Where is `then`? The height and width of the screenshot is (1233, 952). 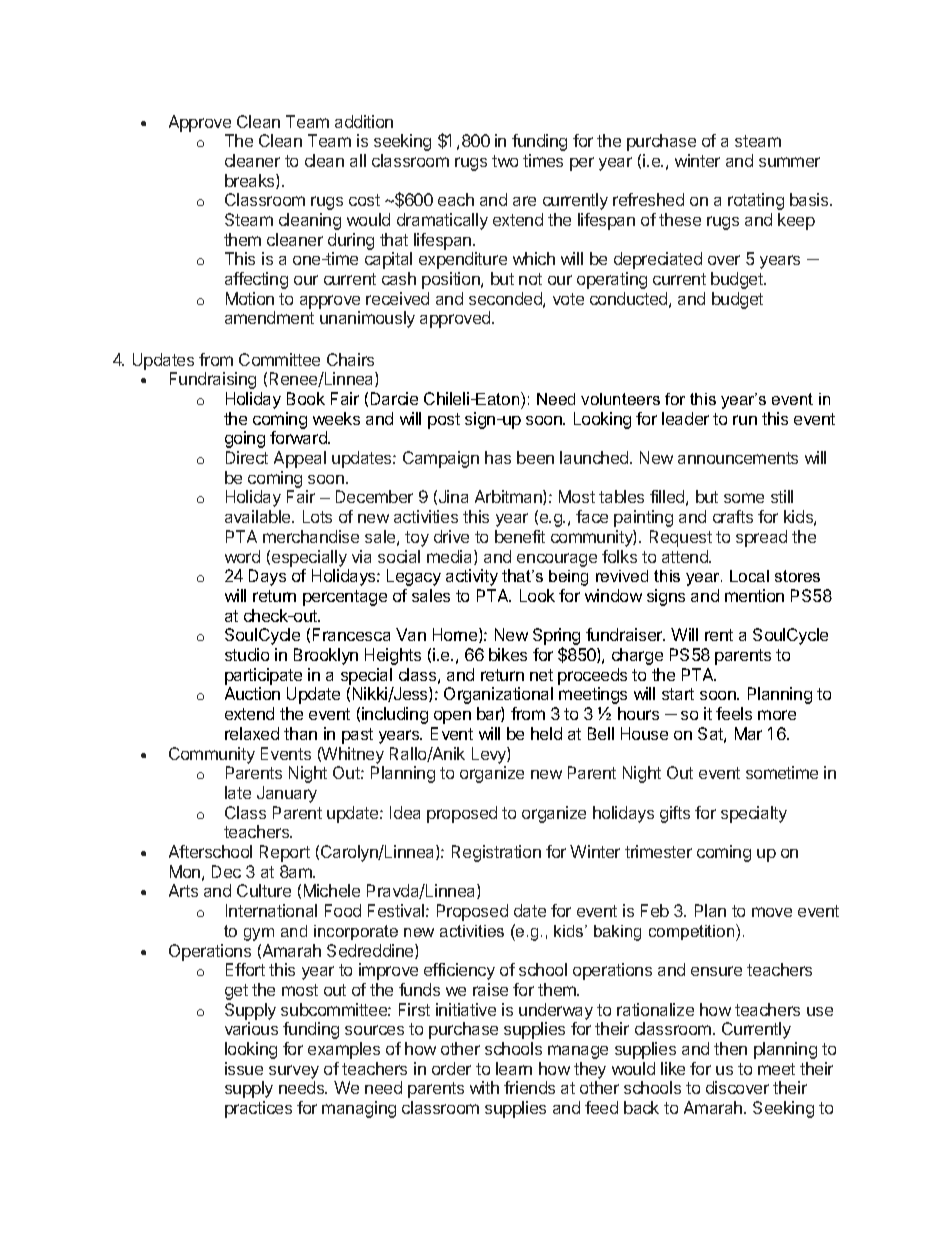 then is located at coordinates (730, 1048).
